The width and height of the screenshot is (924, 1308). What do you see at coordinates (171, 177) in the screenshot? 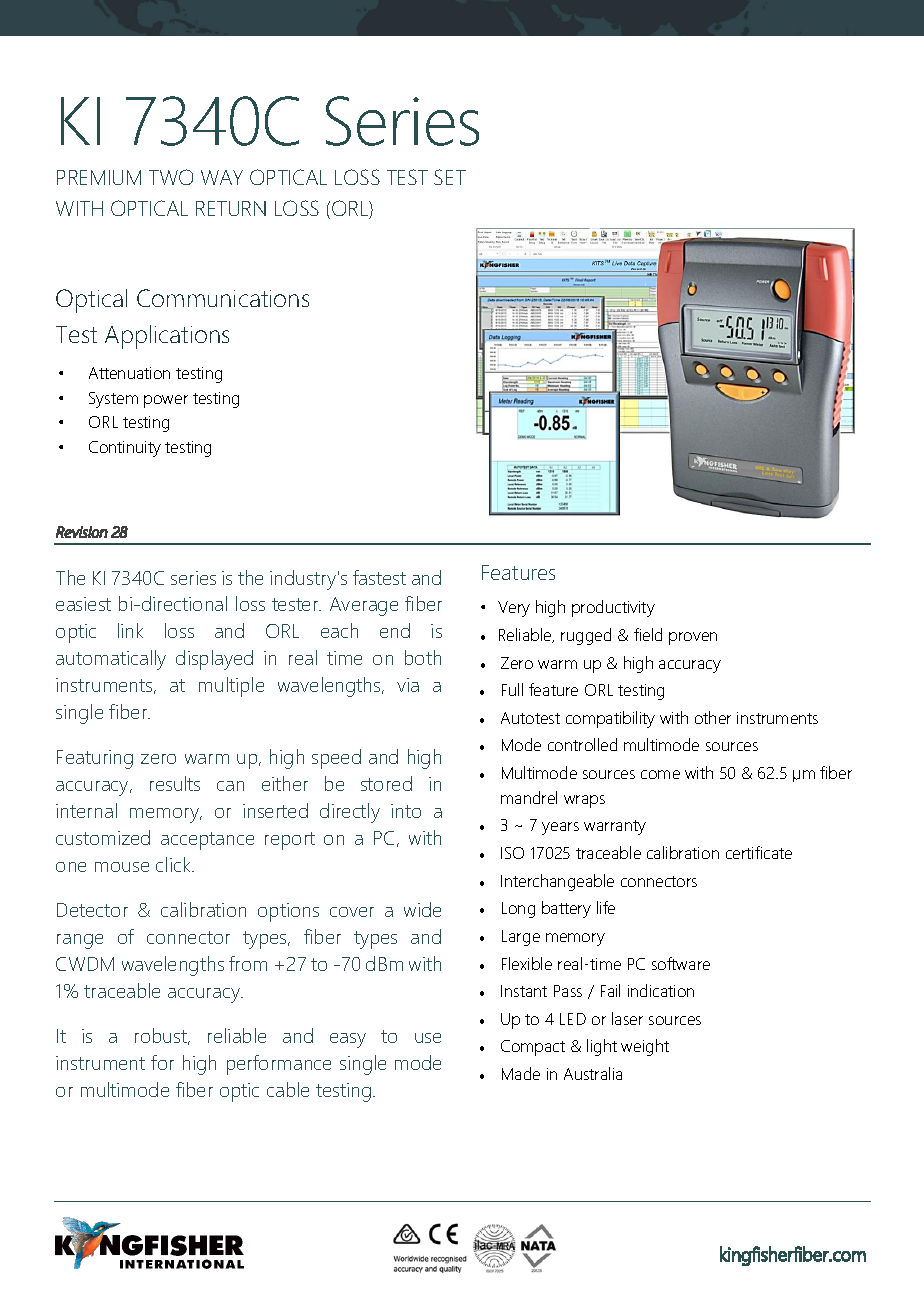
I see `TWO` at bounding box center [171, 177].
